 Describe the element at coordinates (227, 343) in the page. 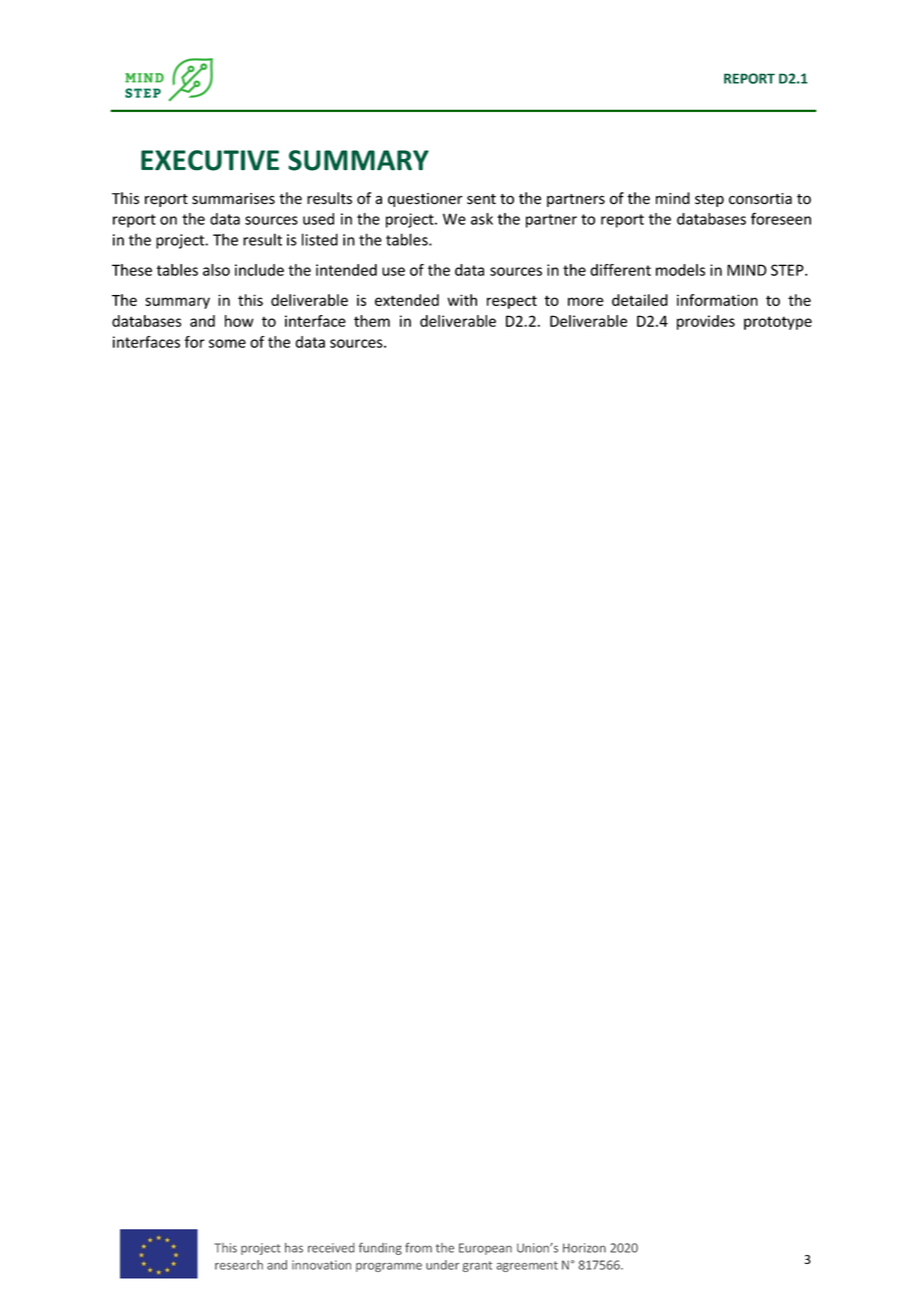

I see `some` at that location.
